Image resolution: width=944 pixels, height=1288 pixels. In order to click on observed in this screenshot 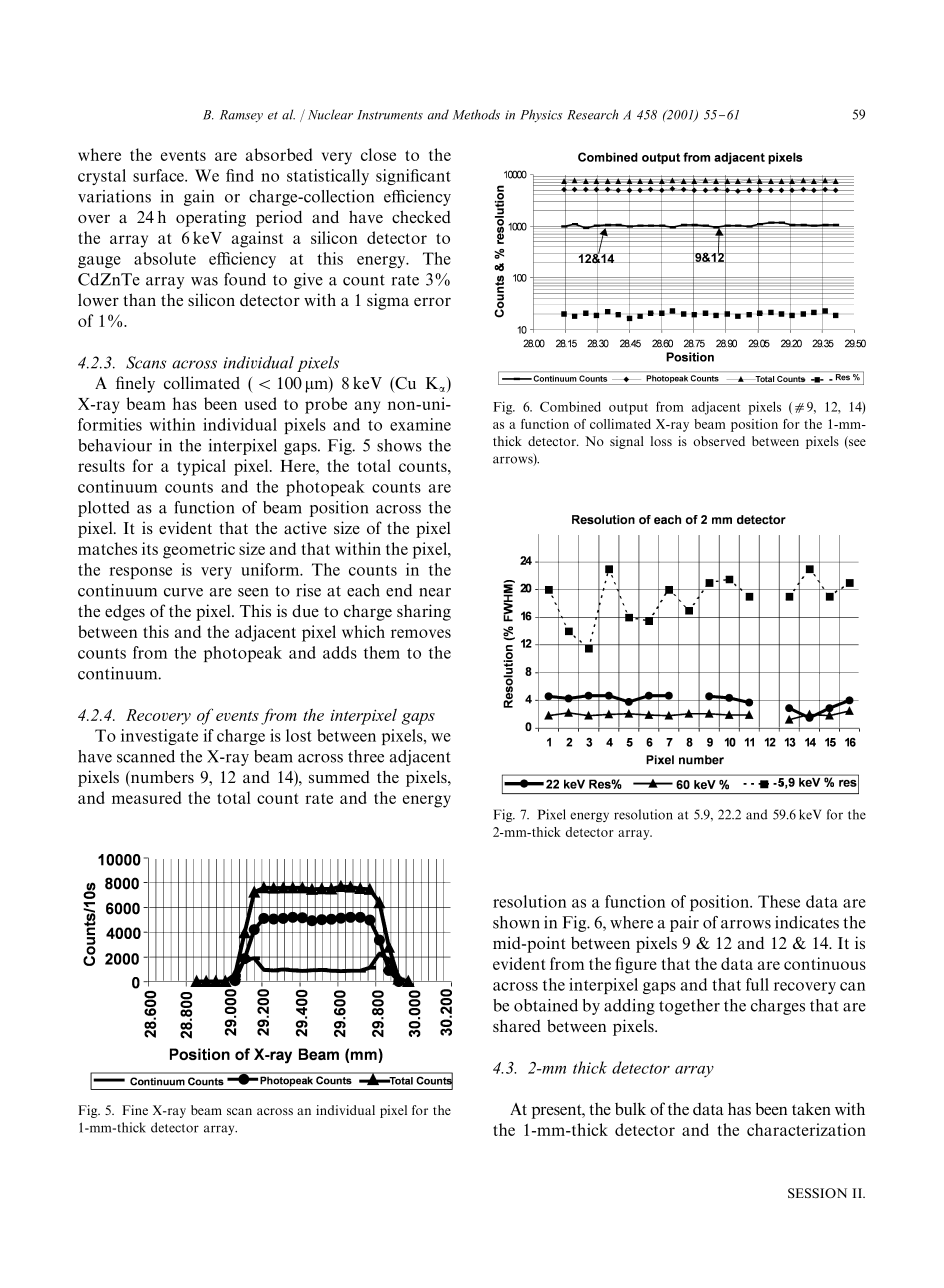, I will do `click(719, 441)`.
